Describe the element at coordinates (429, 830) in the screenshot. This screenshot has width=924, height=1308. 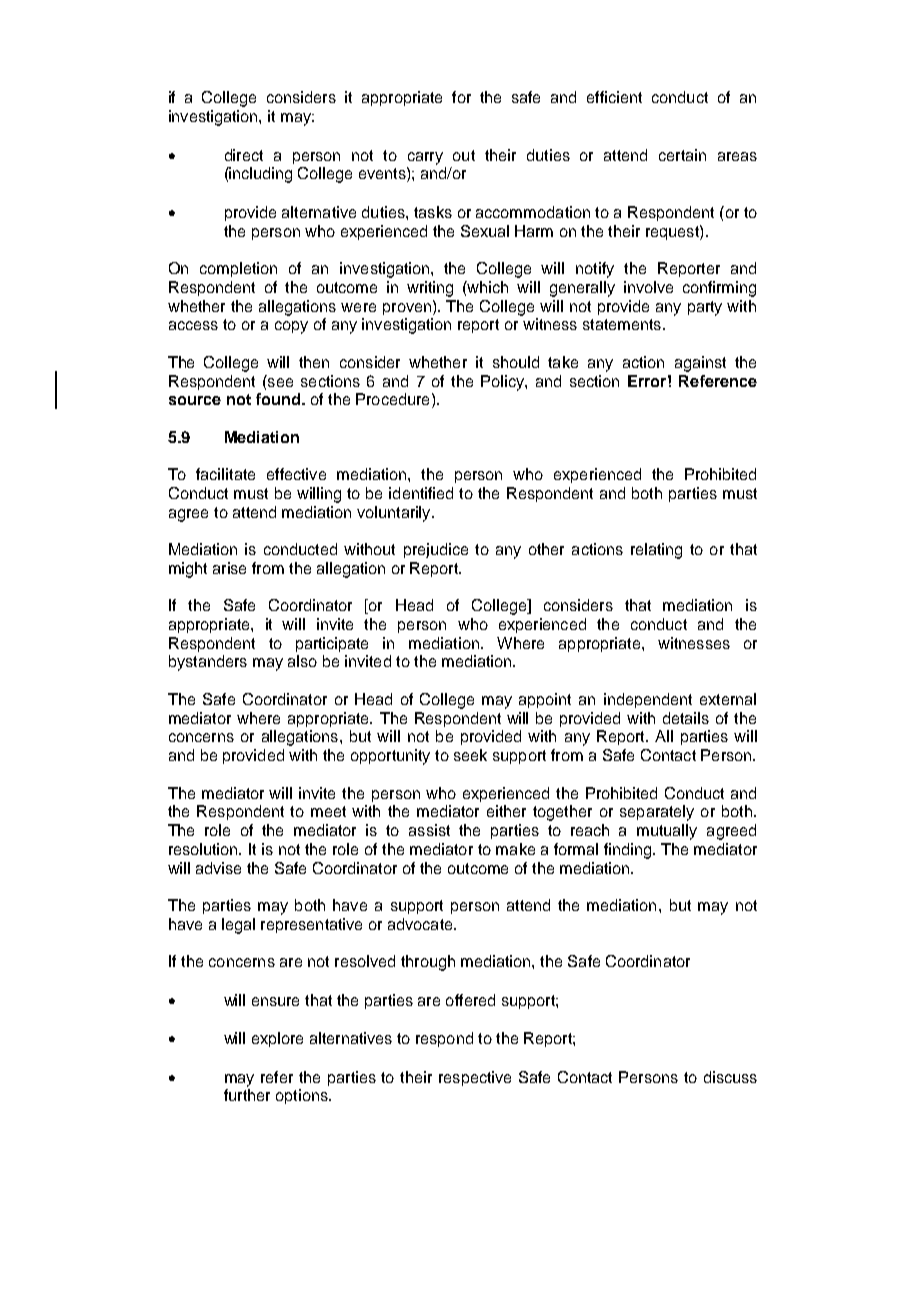
I see `assist` at that location.
